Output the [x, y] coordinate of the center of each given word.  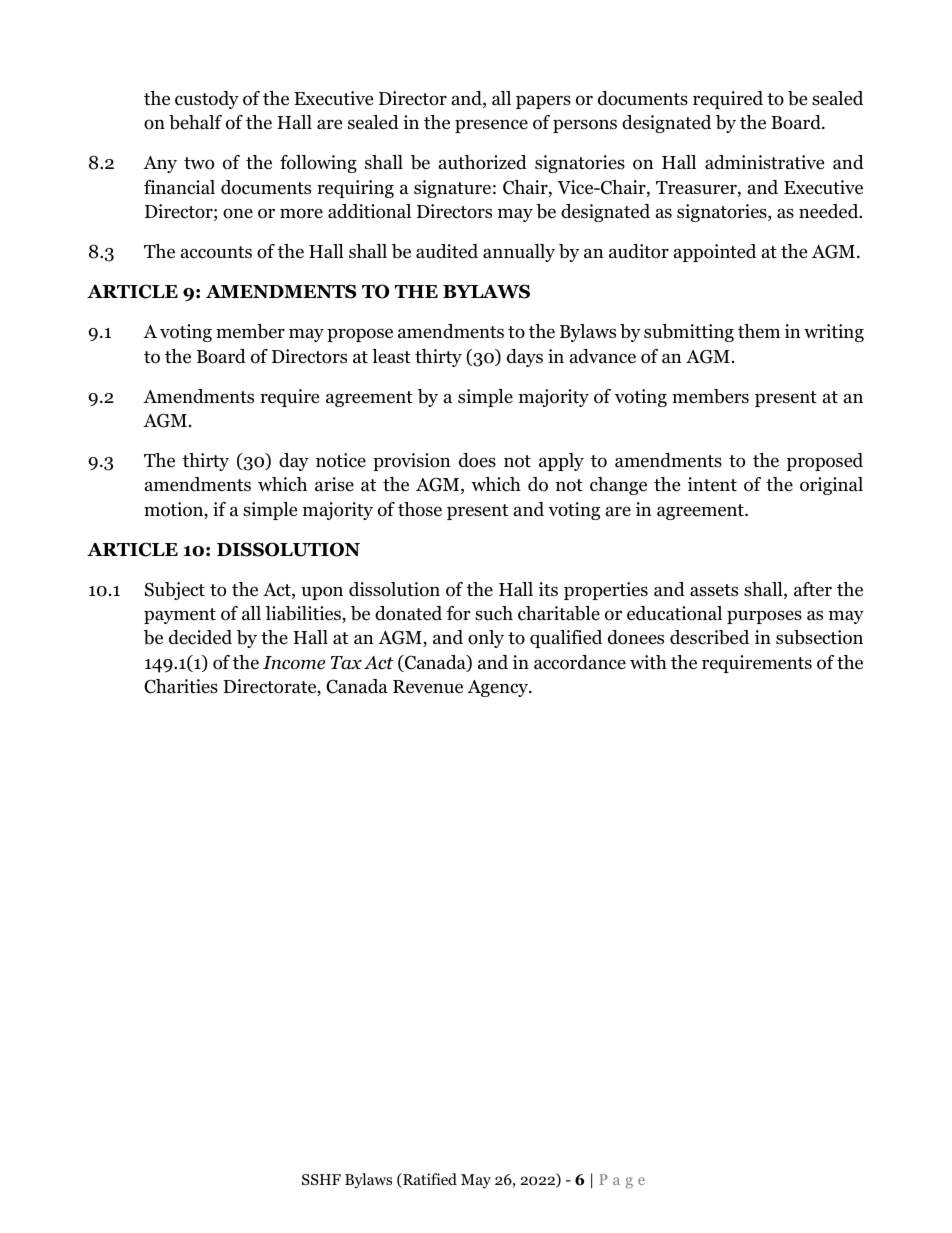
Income [294, 663]
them [759, 331]
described [709, 637]
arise [334, 484]
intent [712, 484]
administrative [764, 162]
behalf [195, 122]
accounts [216, 252]
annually [519, 253]
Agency [499, 688]
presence [491, 126]
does [477, 460]
